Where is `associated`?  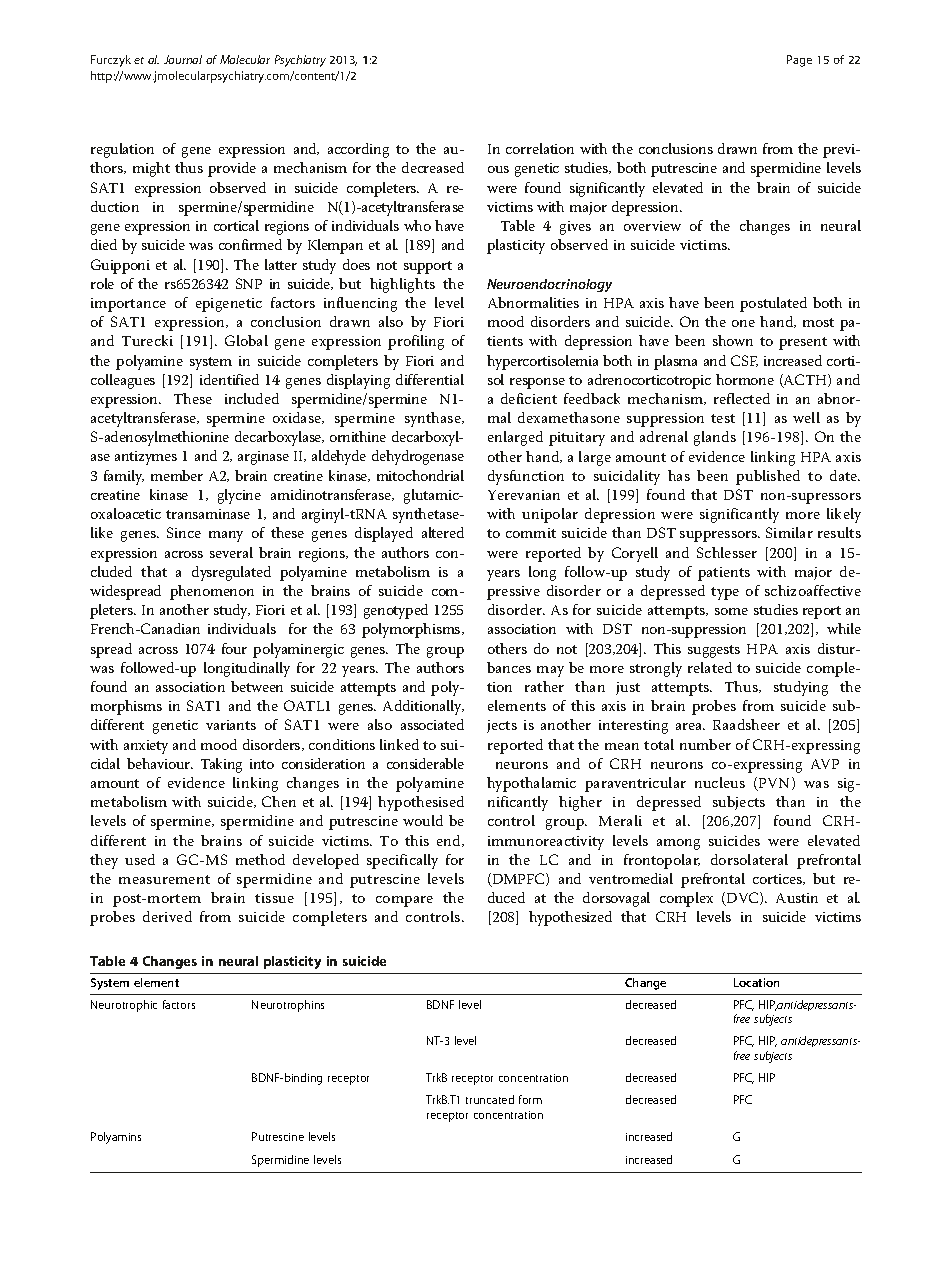 associated is located at coordinates (432, 724).
